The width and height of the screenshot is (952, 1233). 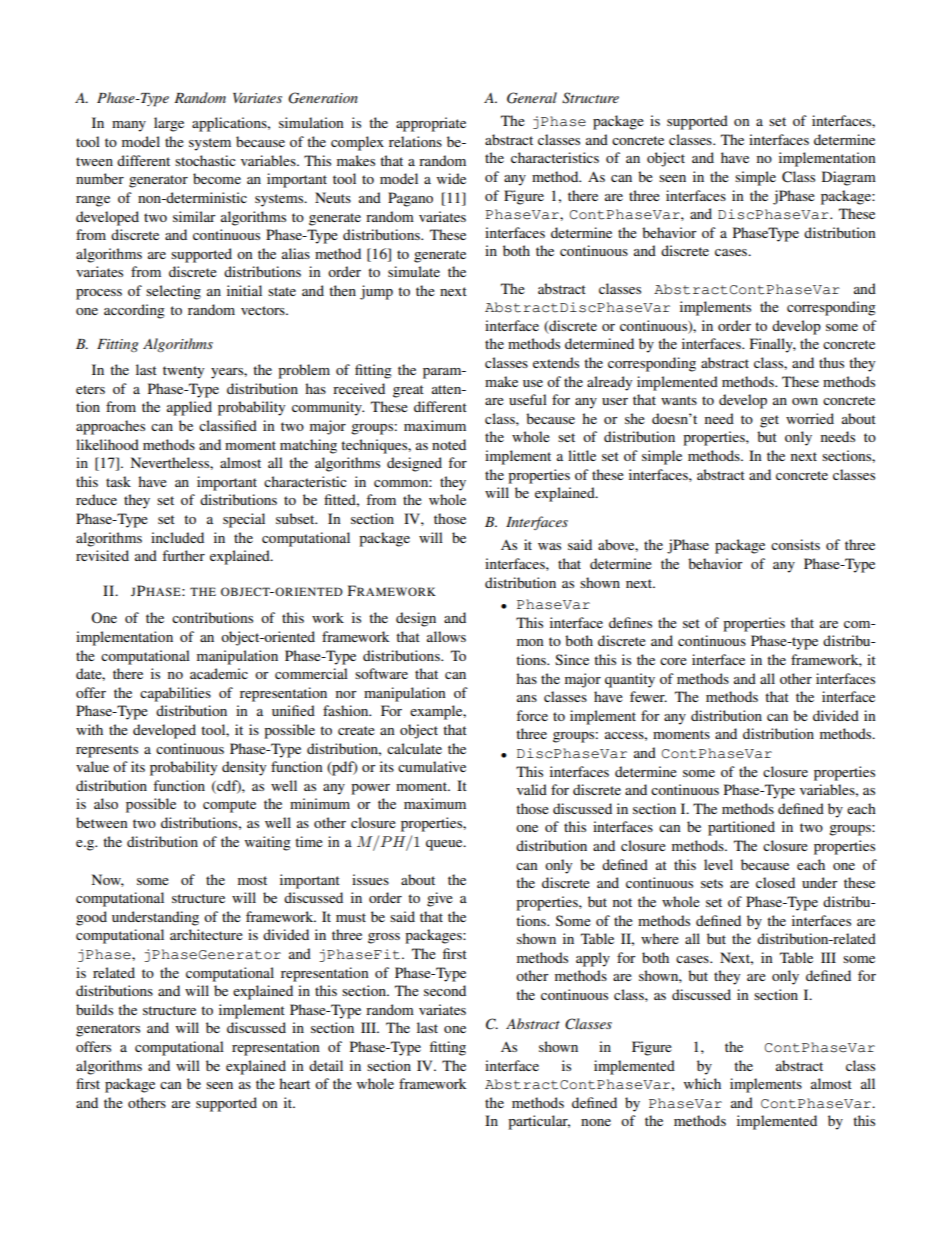 I want to click on density, so click(x=244, y=768).
